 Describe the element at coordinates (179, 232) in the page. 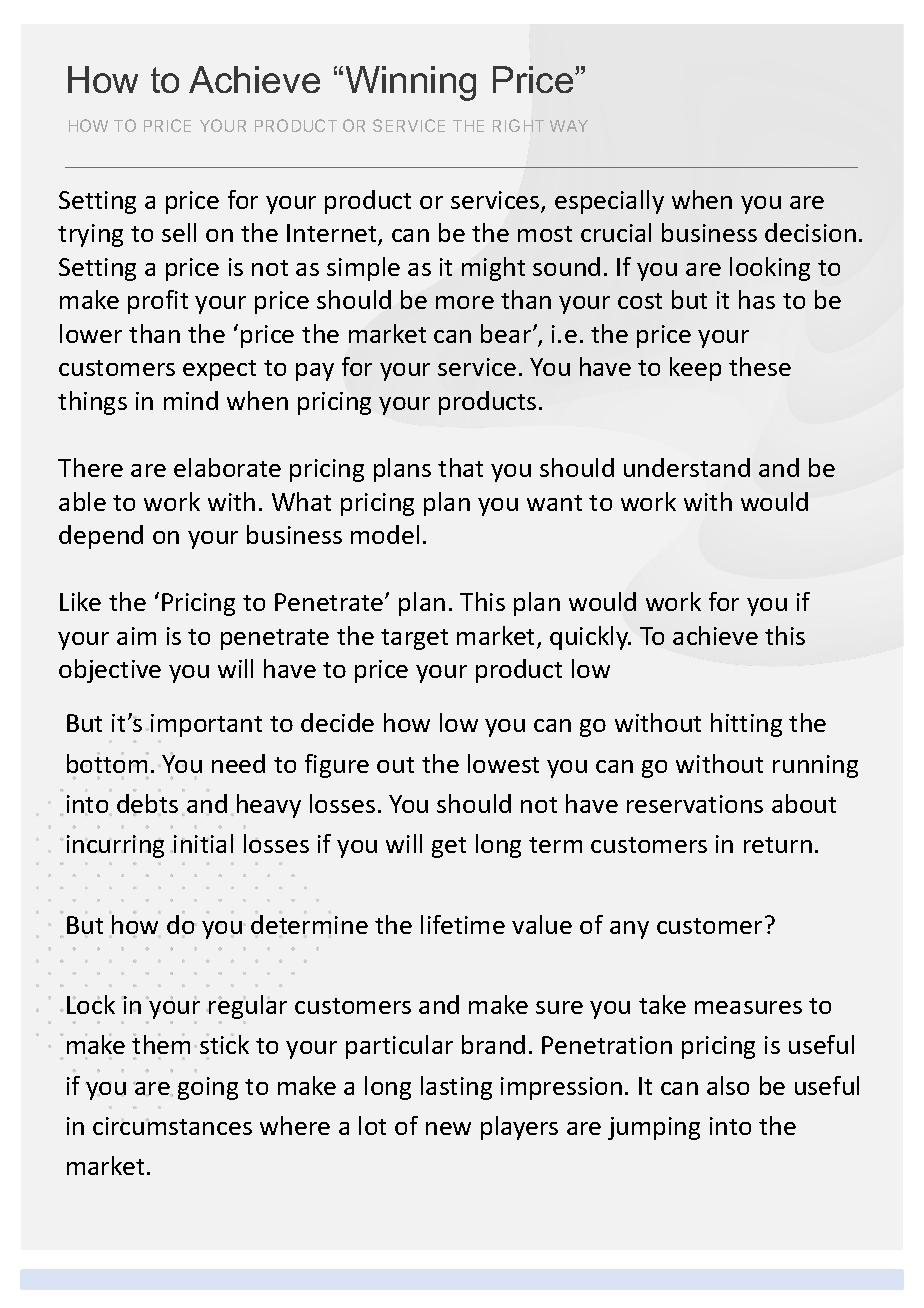

I see `sell` at that location.
